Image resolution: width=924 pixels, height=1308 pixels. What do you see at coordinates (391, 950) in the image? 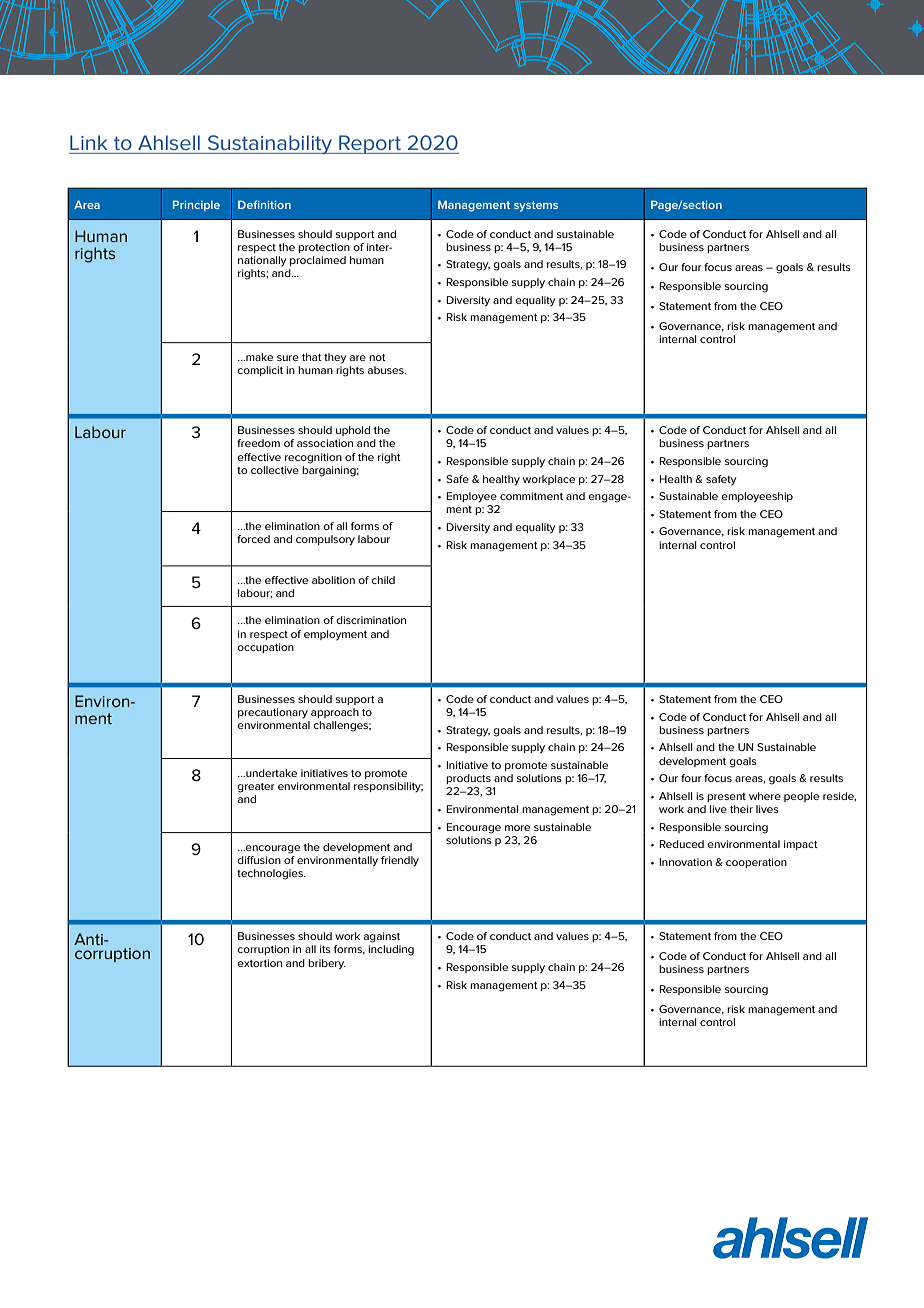
I see `including` at bounding box center [391, 950].
